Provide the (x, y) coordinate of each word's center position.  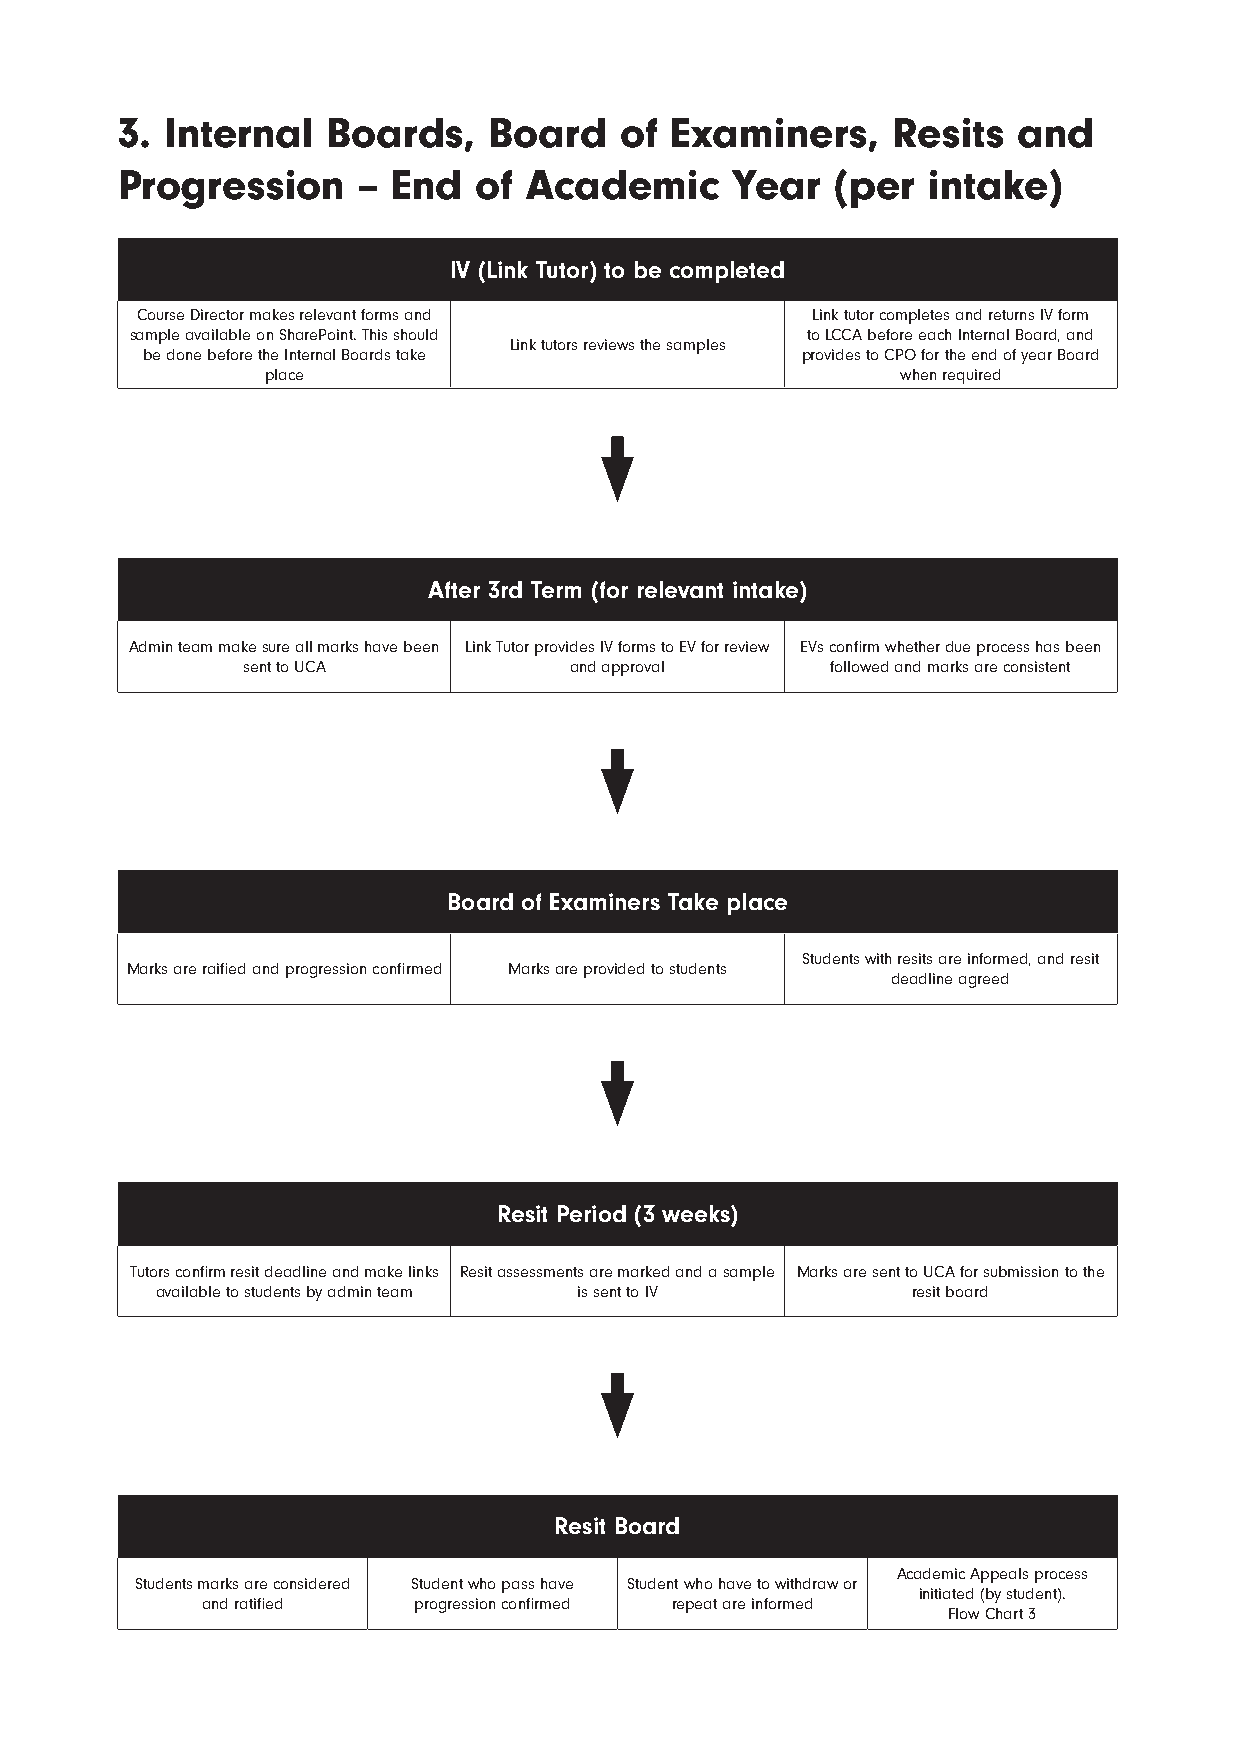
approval (633, 668)
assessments (540, 1272)
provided (614, 970)
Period (592, 1213)
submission (1021, 1271)
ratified (258, 1603)
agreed (983, 980)
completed (727, 272)
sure (276, 648)
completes (914, 316)
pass (518, 1587)
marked (643, 1271)
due (958, 646)
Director (217, 314)
